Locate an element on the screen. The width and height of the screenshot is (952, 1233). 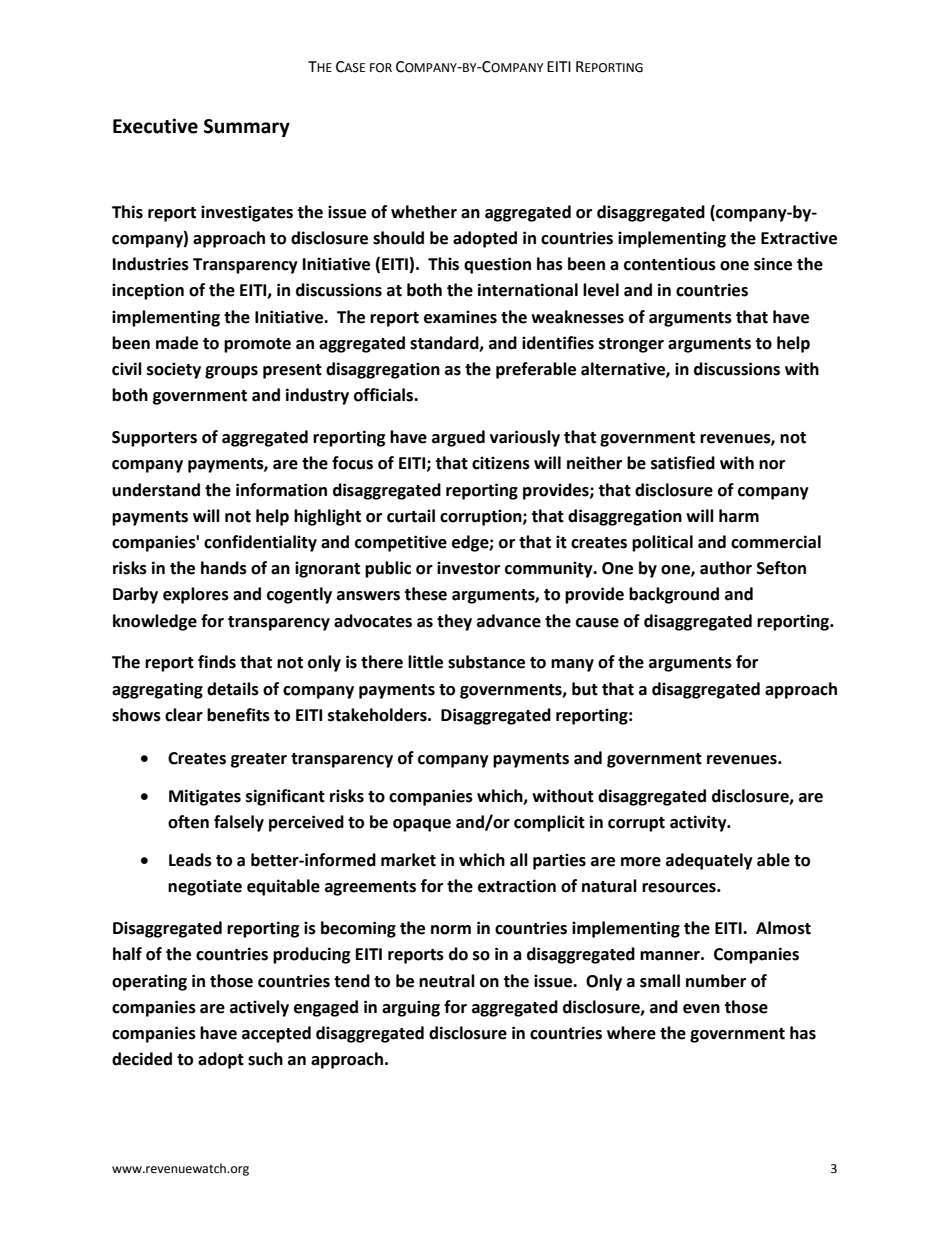
finds is located at coordinates (217, 662).
